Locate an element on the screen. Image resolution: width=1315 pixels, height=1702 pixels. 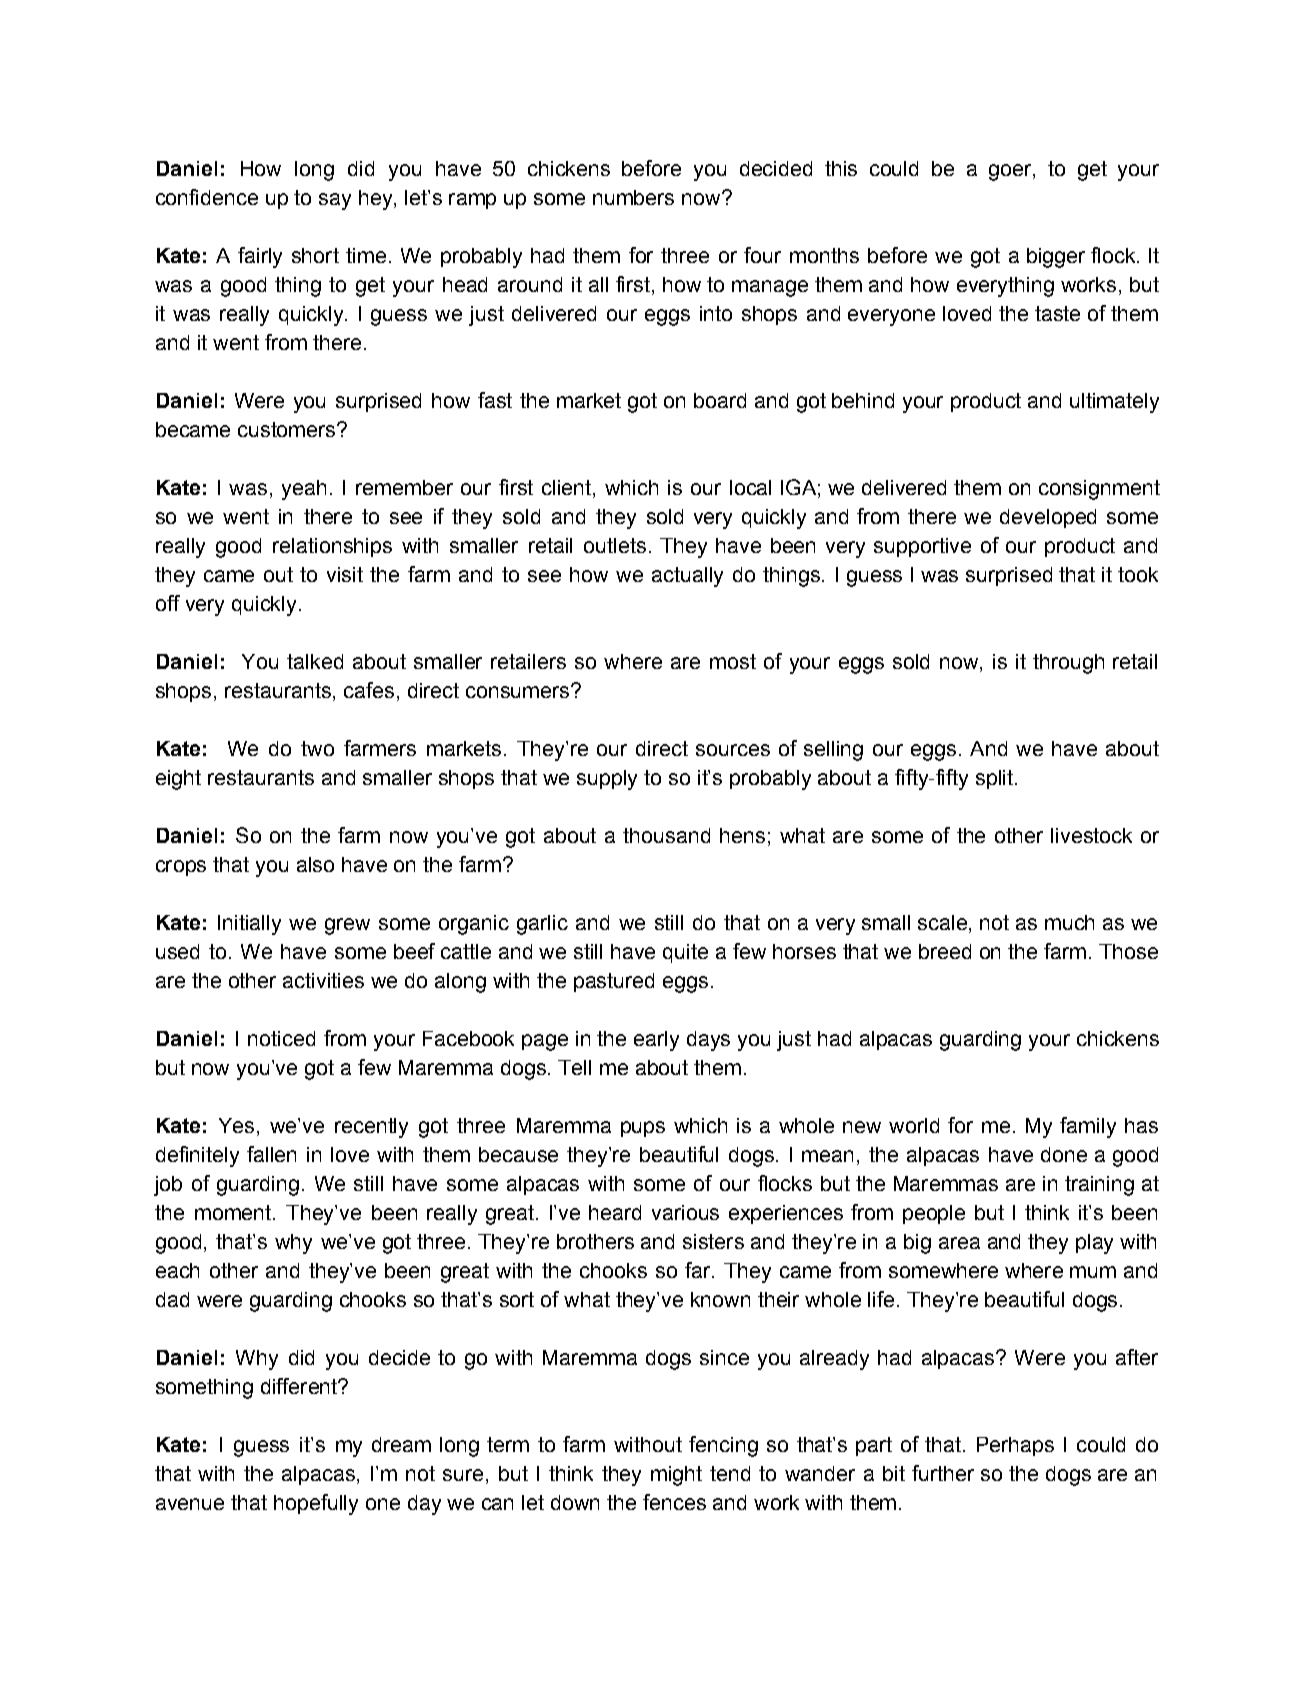
say is located at coordinates (335, 201).
